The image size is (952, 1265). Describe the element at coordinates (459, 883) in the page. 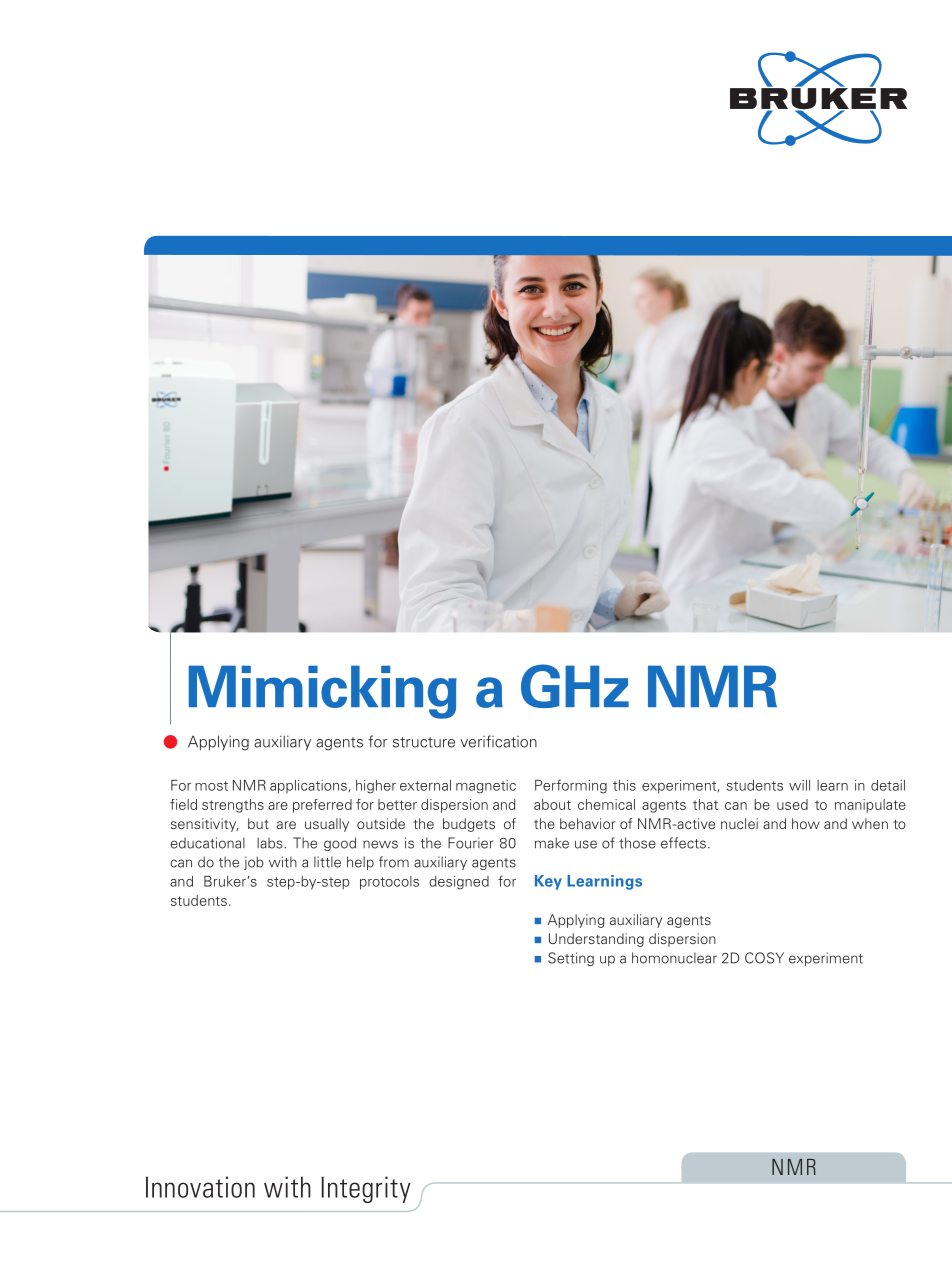

I see `designed` at that location.
